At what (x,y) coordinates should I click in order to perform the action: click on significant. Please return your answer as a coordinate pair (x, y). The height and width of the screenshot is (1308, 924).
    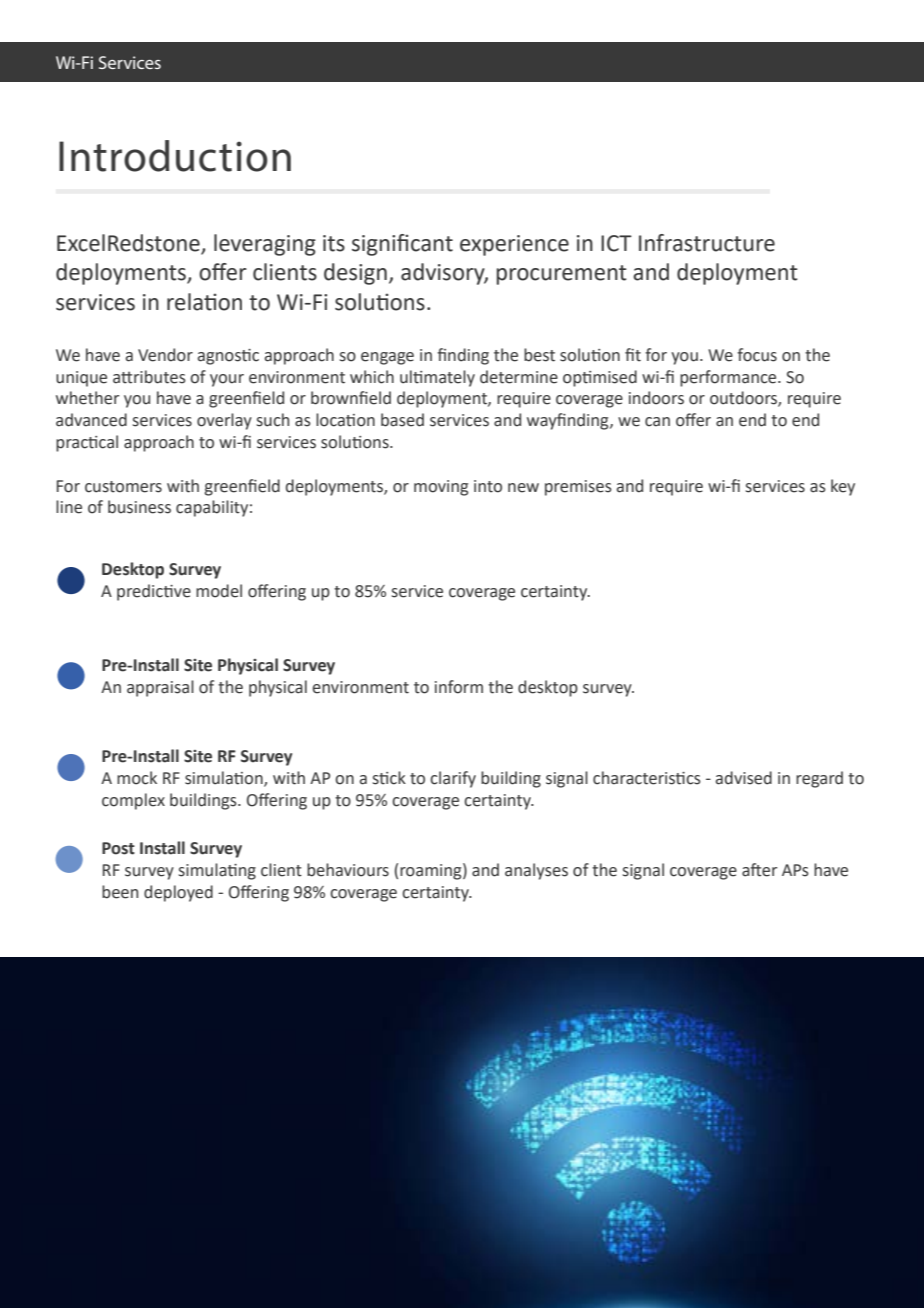
    Looking at the image, I should click on (402, 245).
